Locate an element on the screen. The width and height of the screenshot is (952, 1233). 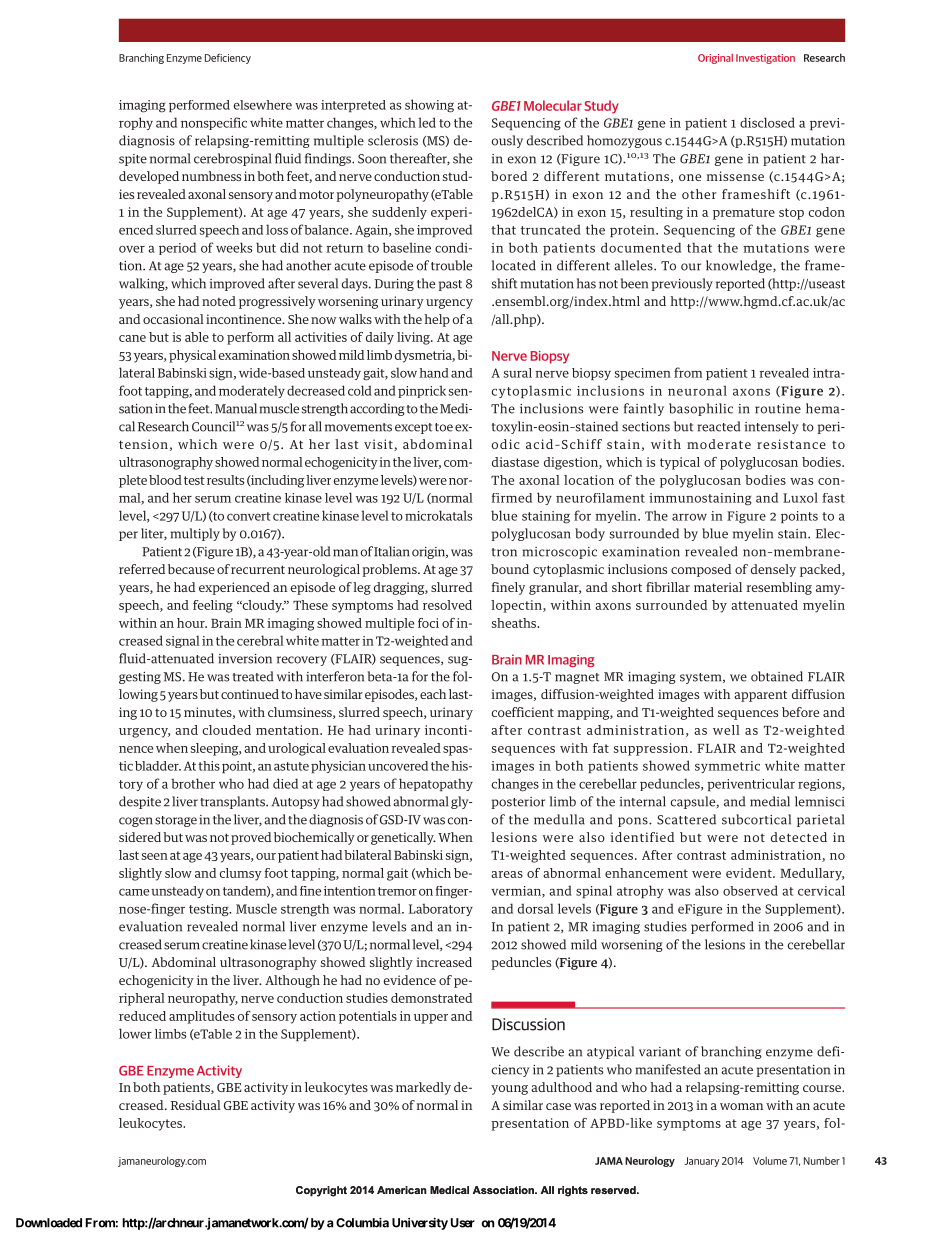
Downloaded is located at coordinates (49, 1223).
